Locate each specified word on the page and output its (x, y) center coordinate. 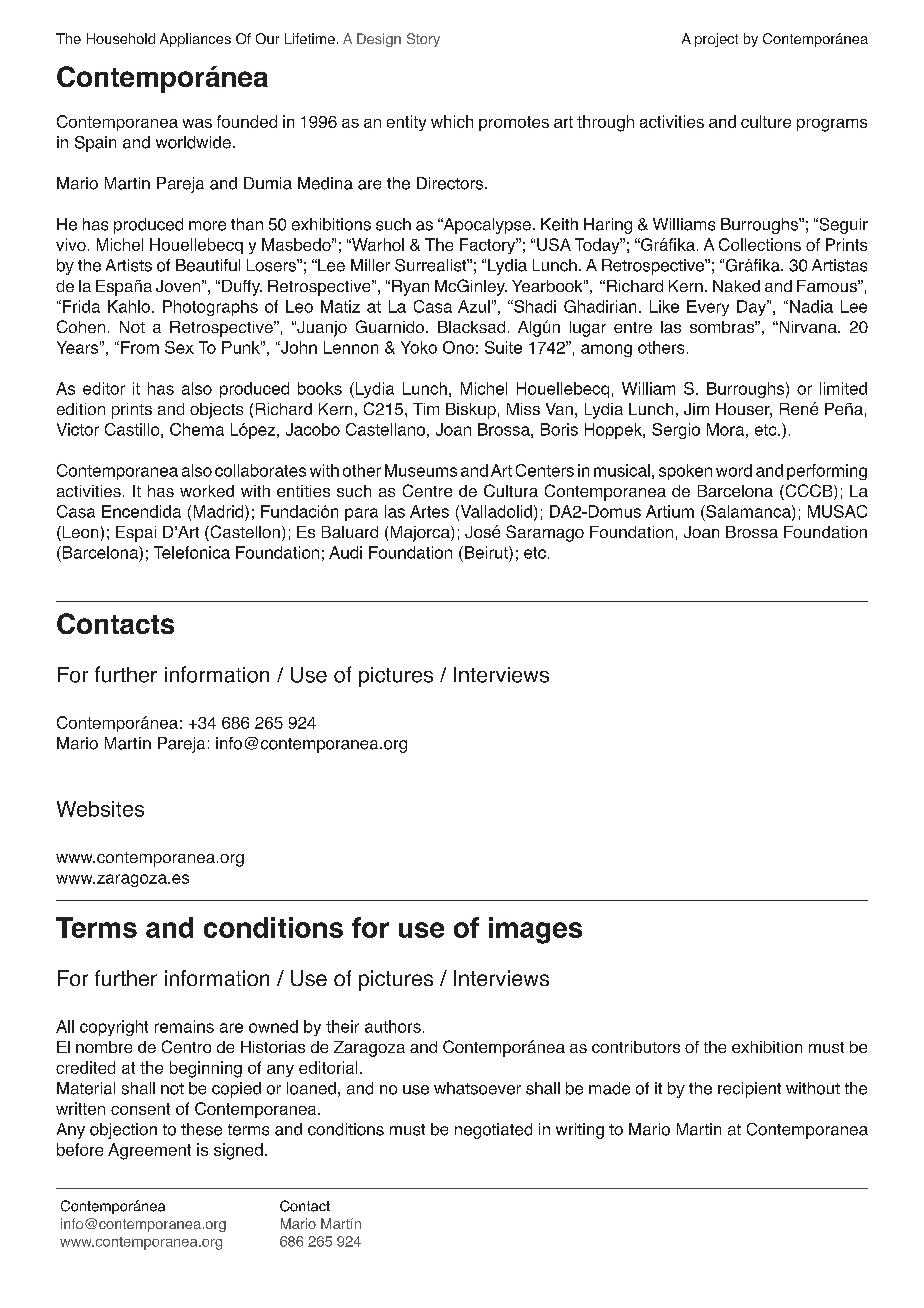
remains (184, 1026)
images (535, 930)
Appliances (195, 40)
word (734, 470)
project (716, 40)
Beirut (487, 552)
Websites (100, 809)
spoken (685, 472)
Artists (129, 265)
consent (140, 1109)
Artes (429, 511)
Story (423, 40)
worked (207, 491)
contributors (636, 1047)
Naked (736, 286)
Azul (474, 306)
